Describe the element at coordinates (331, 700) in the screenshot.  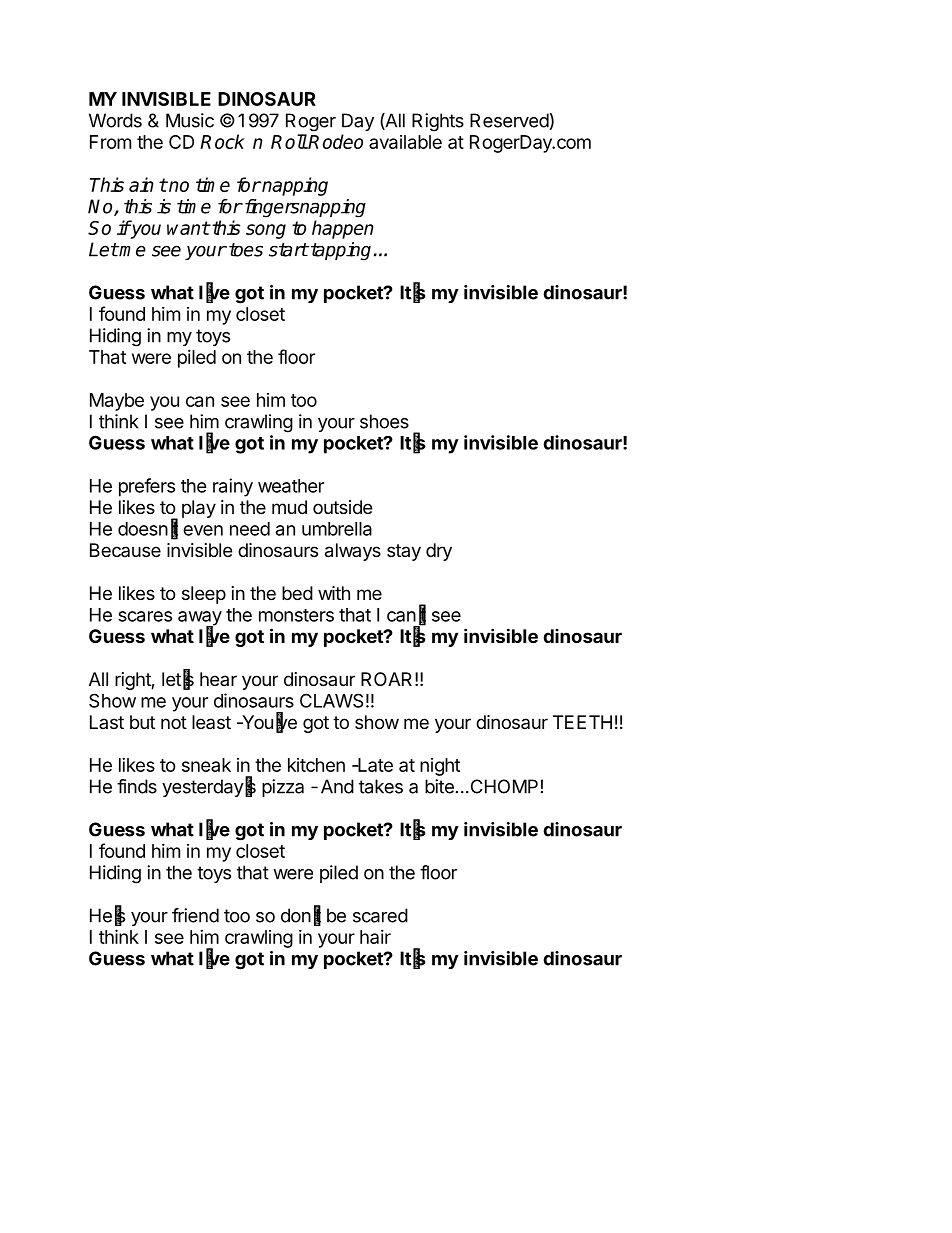
I see `CLAWS` at that location.
